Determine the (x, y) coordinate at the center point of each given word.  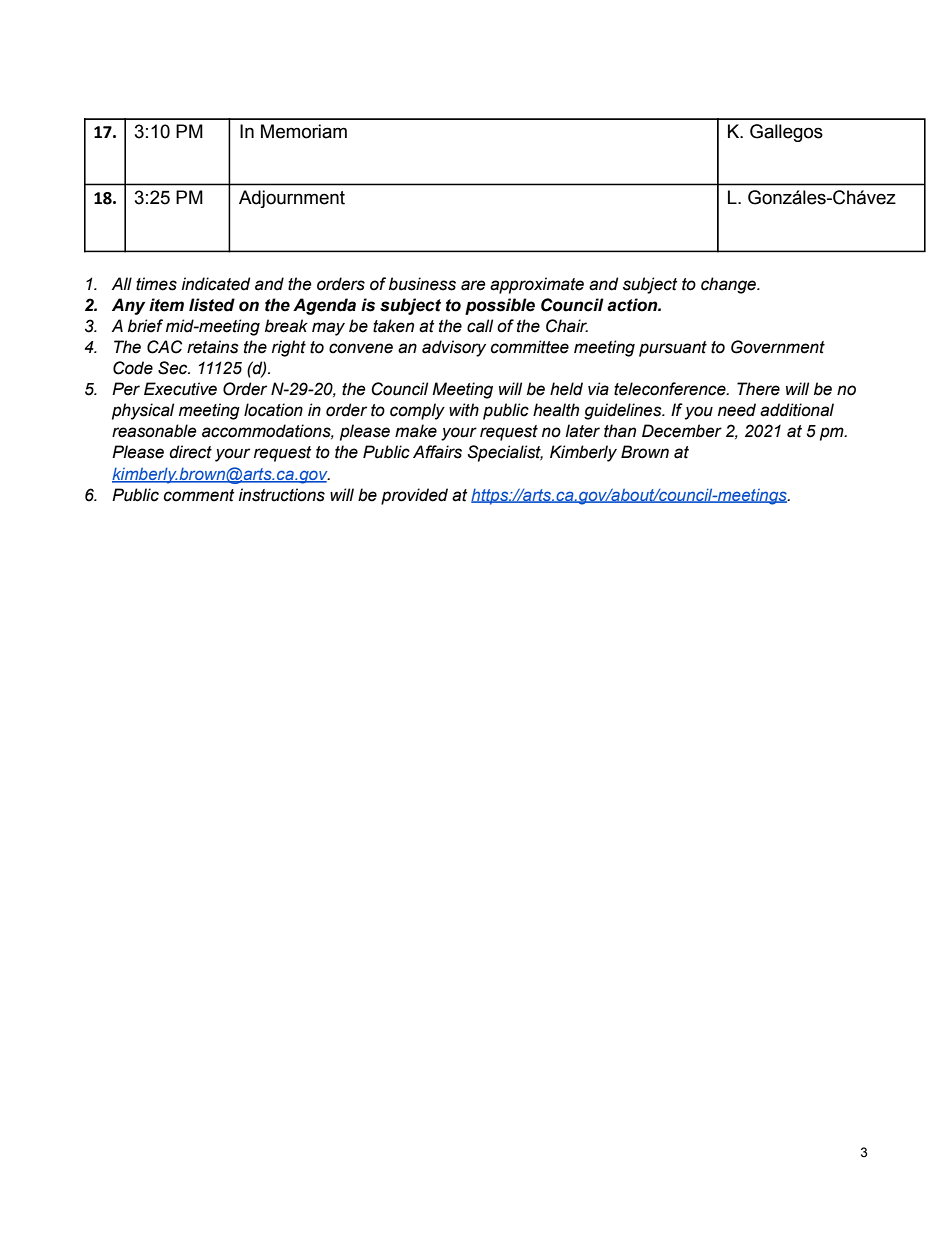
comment (199, 495)
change (730, 285)
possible (500, 306)
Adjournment (292, 199)
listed (212, 305)
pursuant (673, 349)
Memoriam (304, 131)
